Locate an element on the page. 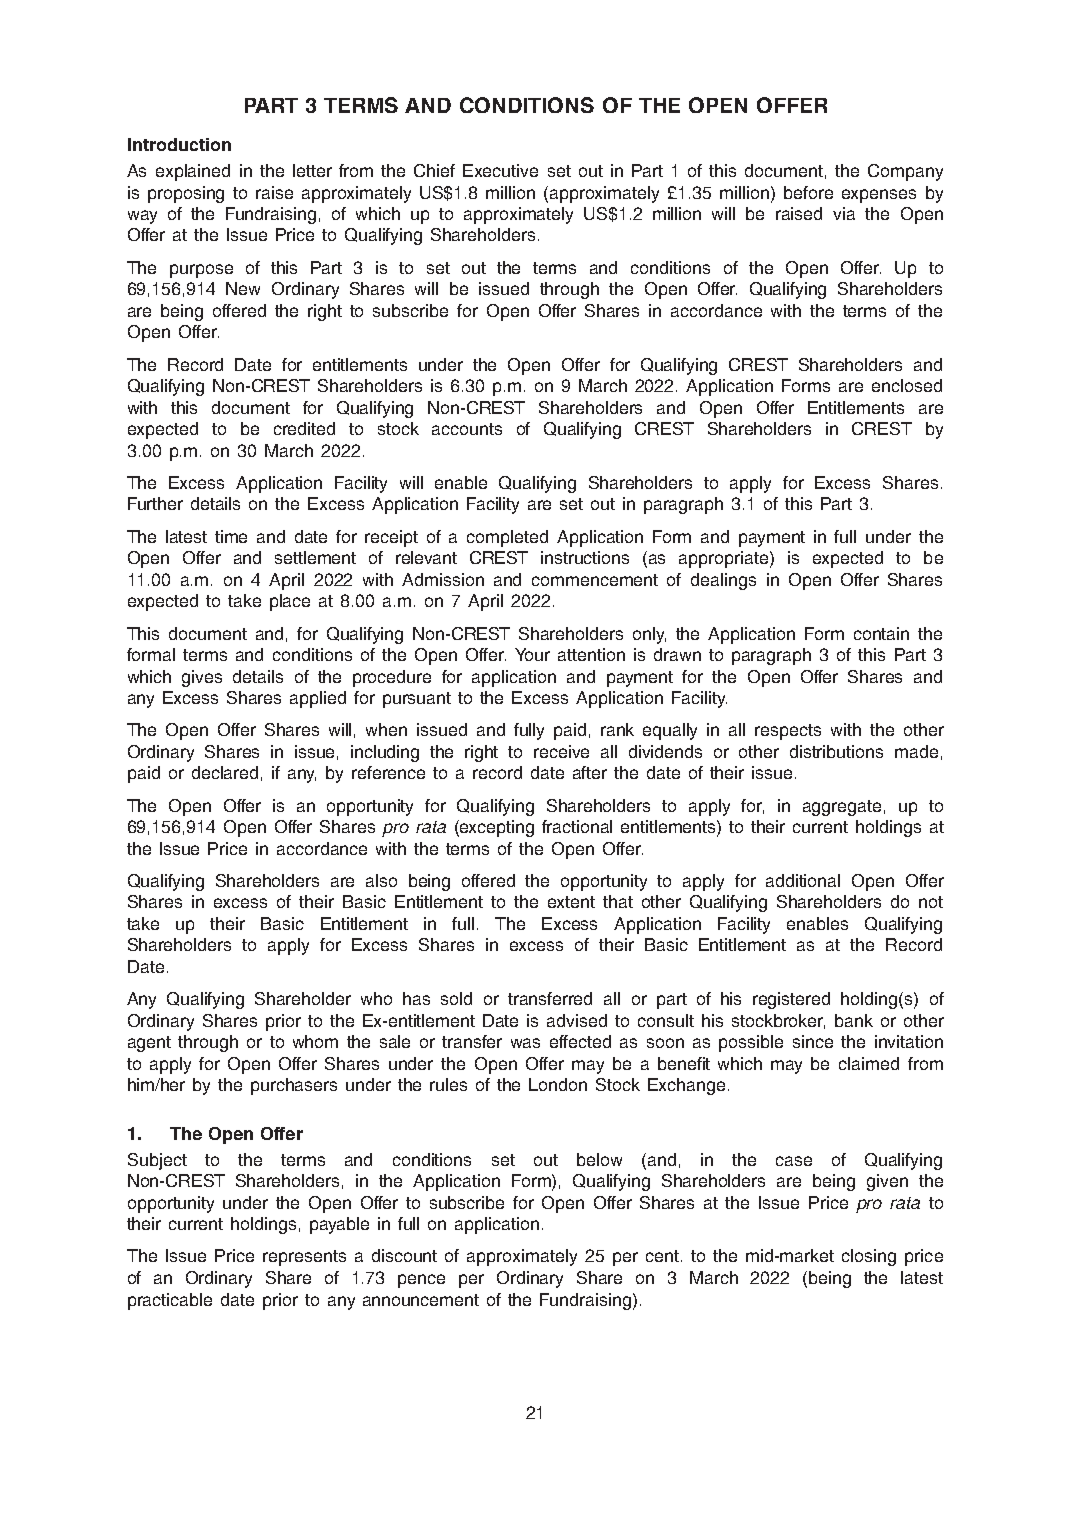 The image size is (1071, 1515). extent is located at coordinates (571, 902).
